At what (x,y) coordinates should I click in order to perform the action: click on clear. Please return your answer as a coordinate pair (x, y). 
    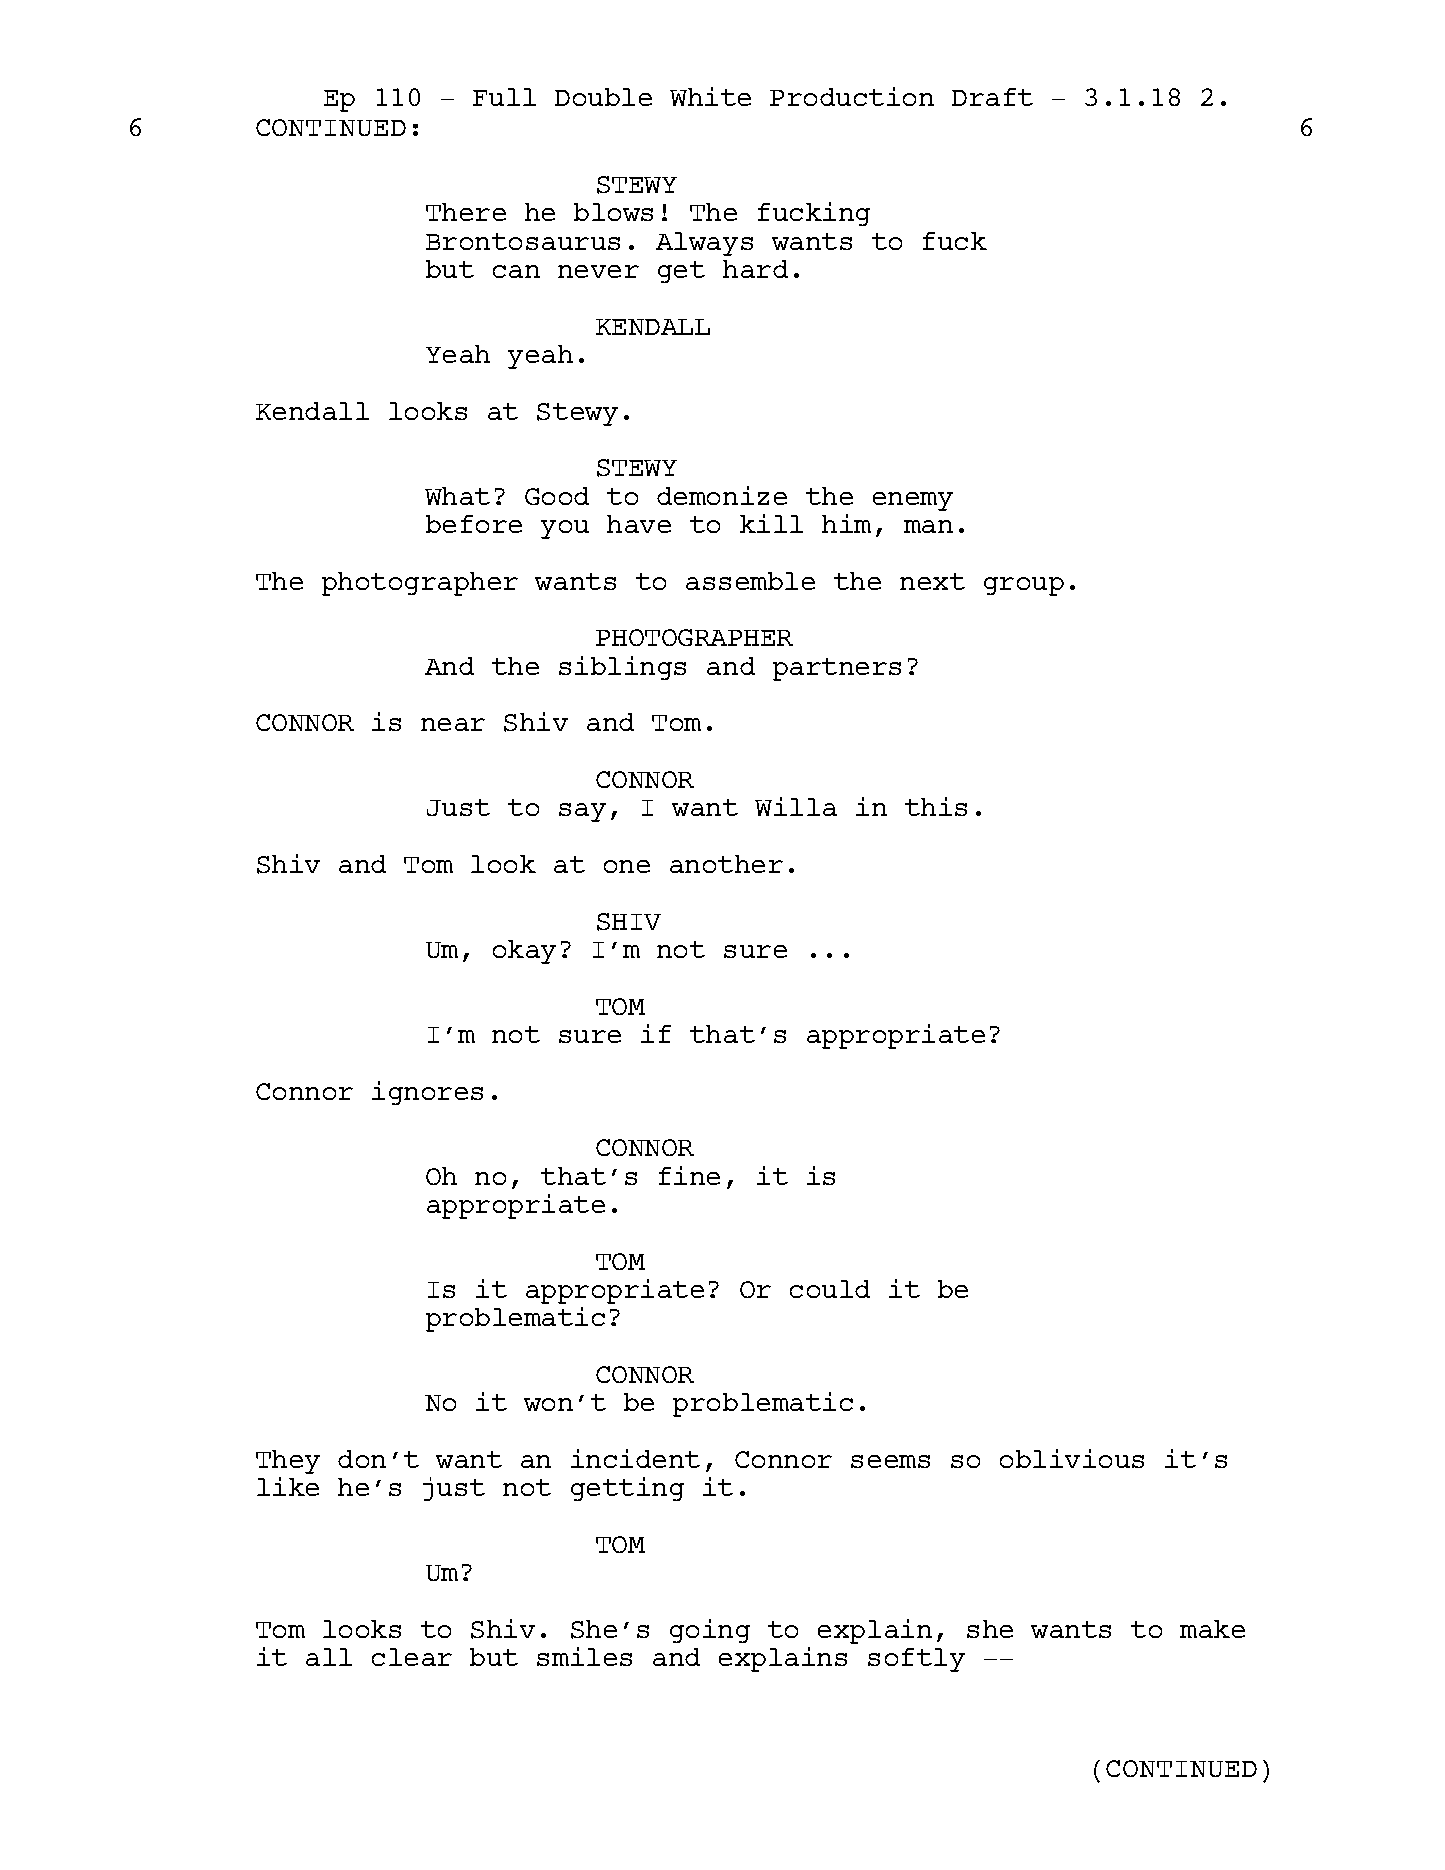
    Looking at the image, I should click on (412, 1657).
